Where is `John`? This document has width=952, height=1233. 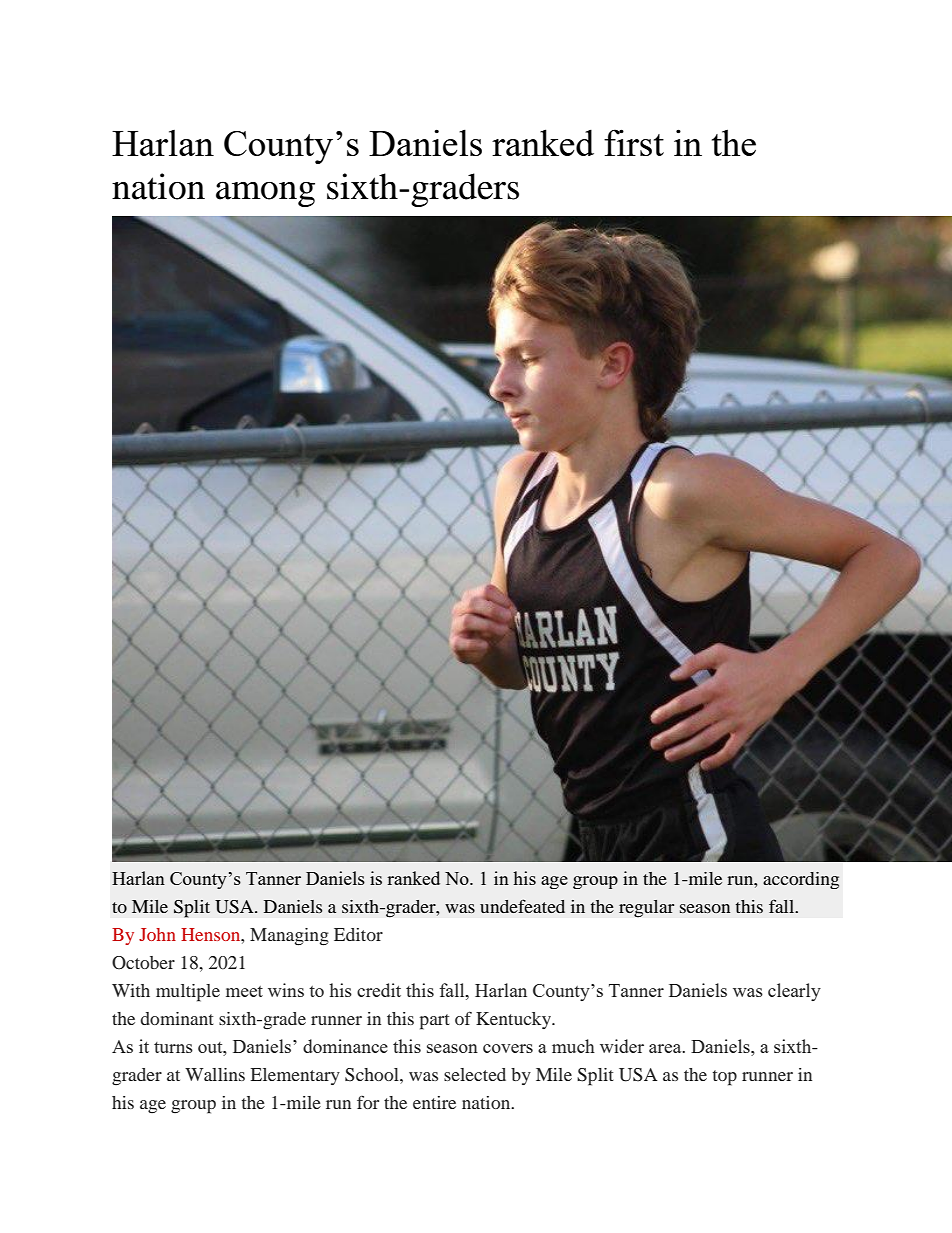
John is located at coordinates (157, 934).
